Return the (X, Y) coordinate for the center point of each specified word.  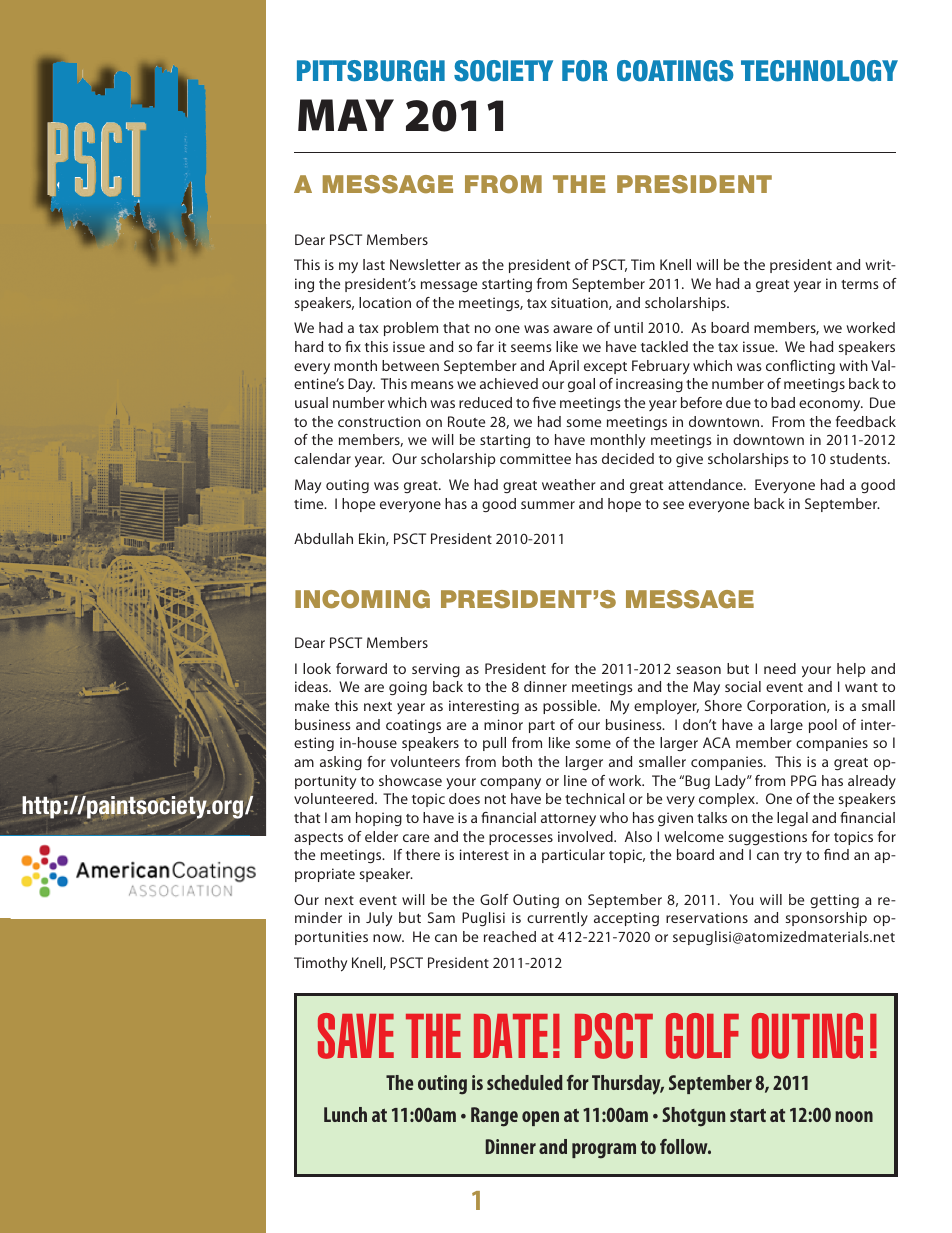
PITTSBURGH (371, 71)
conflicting (800, 367)
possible (571, 707)
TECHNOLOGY (819, 71)
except (605, 368)
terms (860, 284)
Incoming (362, 599)
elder (381, 836)
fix (353, 346)
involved (586, 836)
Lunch (345, 1114)
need (780, 668)
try (793, 857)
